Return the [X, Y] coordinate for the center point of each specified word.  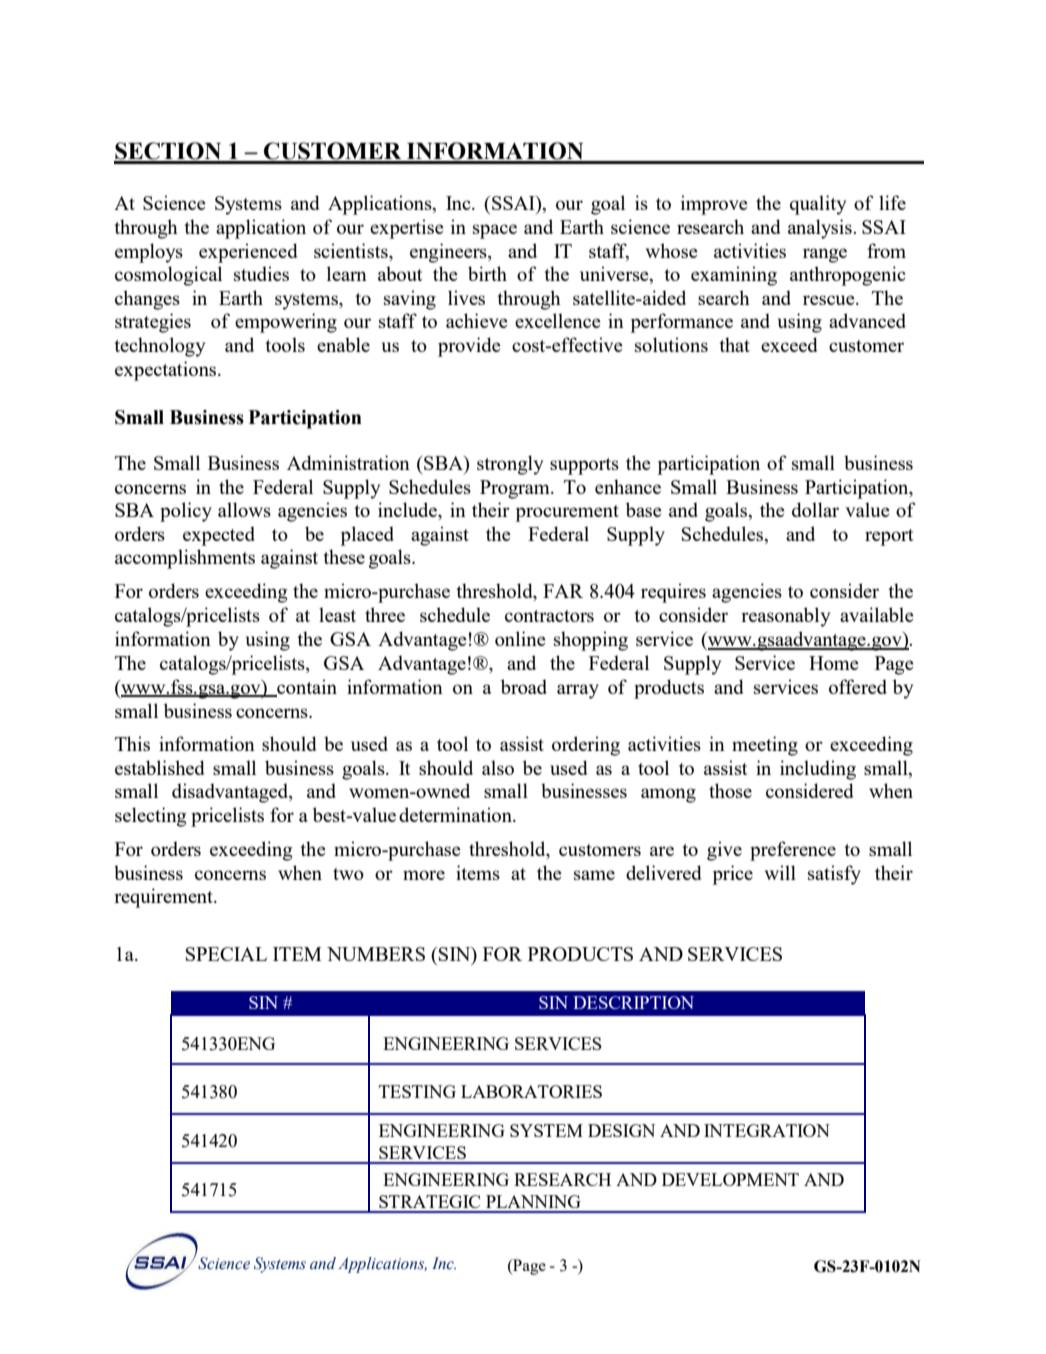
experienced [248, 253]
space [495, 231]
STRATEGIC [429, 1201]
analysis [821, 229]
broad [524, 686]
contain [306, 687]
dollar [815, 509]
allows [244, 509]
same [594, 875]
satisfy [834, 875]
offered [858, 686]
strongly [510, 465]
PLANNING [533, 1201]
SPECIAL [226, 954]
